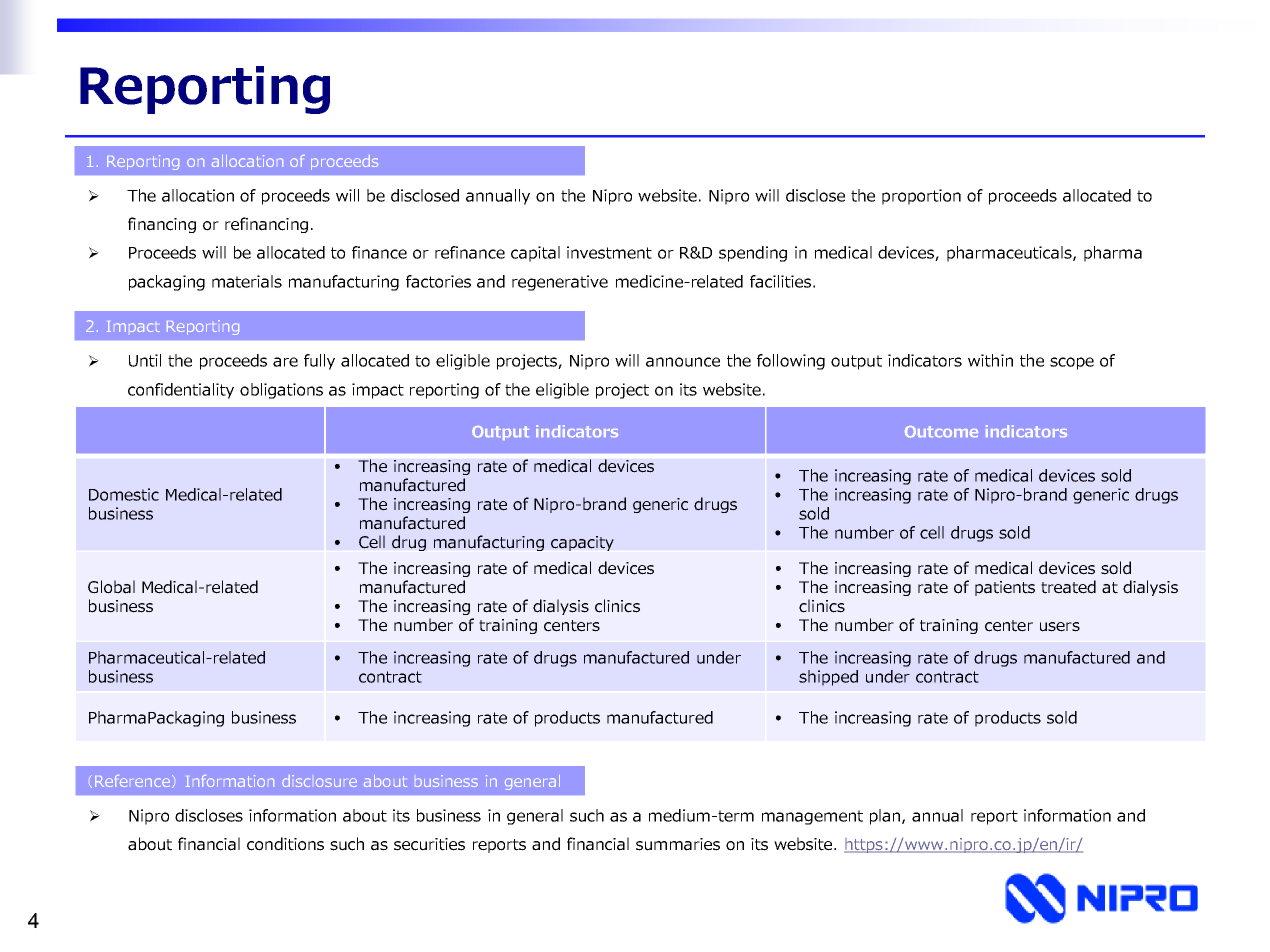  What do you see at coordinates (683, 362) in the screenshot?
I see `announce` at bounding box center [683, 362].
